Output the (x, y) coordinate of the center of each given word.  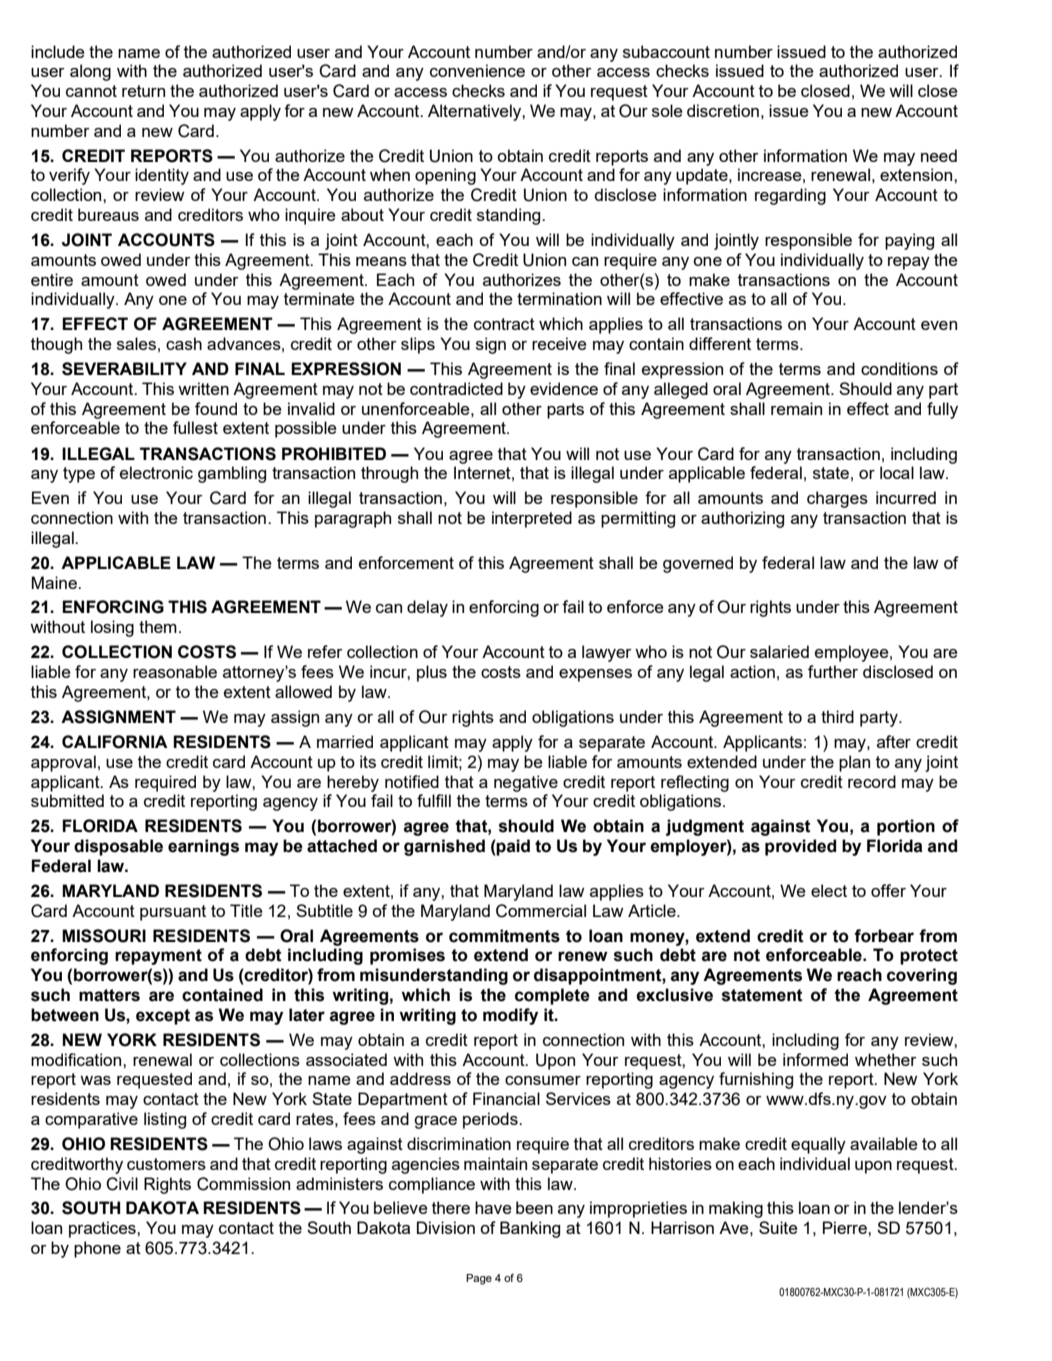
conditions (899, 368)
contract (504, 324)
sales (136, 343)
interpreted (532, 519)
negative (526, 783)
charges (837, 499)
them (158, 626)
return (143, 91)
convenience (477, 70)
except (163, 1017)
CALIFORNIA (115, 742)
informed (815, 1059)
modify (510, 1016)
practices (103, 1229)
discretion (723, 110)
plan (854, 763)
